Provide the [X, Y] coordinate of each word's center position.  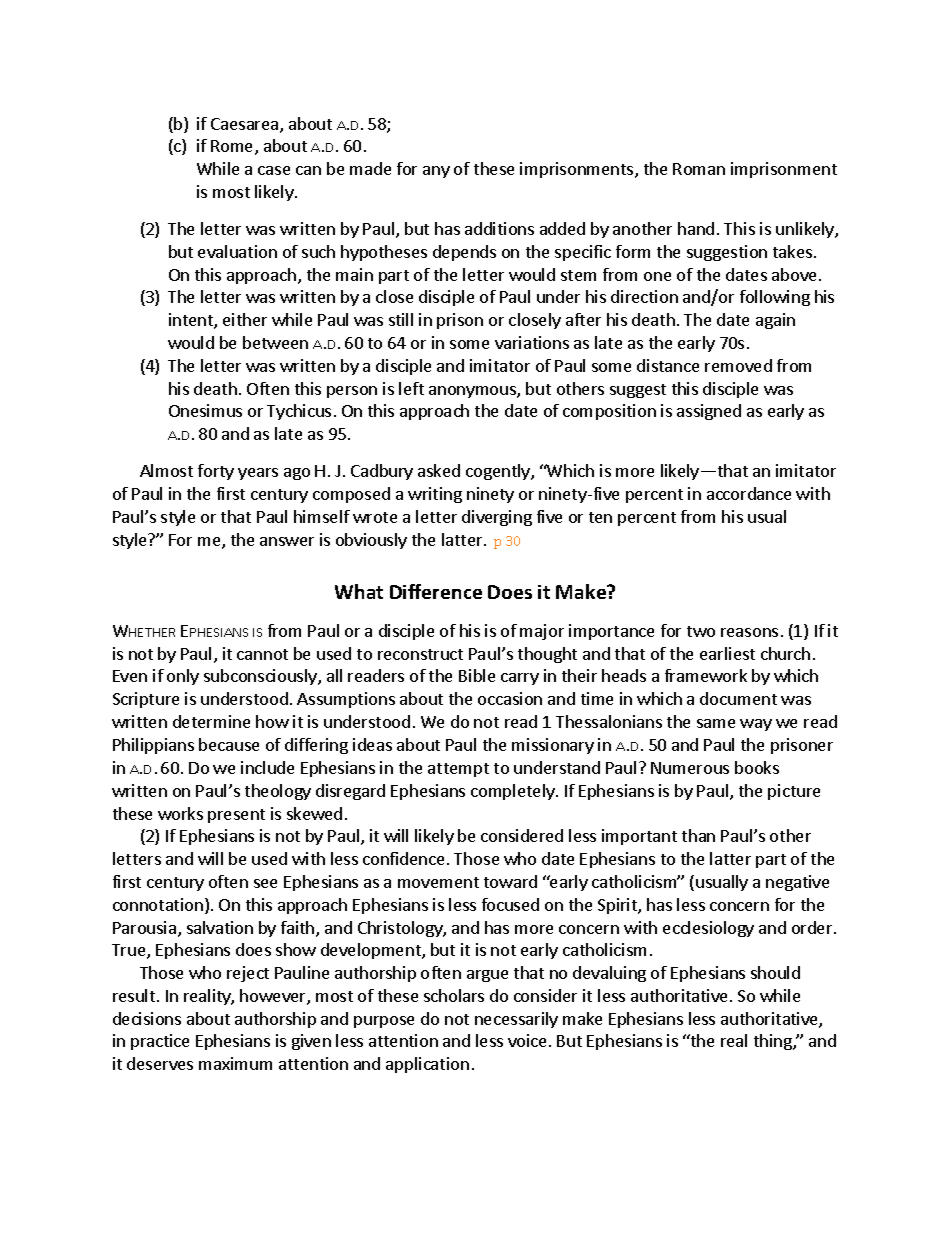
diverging [497, 518]
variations [532, 342]
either [245, 319]
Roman [699, 169]
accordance [749, 493]
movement [438, 882]
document [738, 698]
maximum [235, 1063]
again [775, 321]
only [183, 677]
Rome [233, 147]
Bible [477, 675]
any [436, 172]
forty [216, 472]
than [698, 835]
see [265, 883]
